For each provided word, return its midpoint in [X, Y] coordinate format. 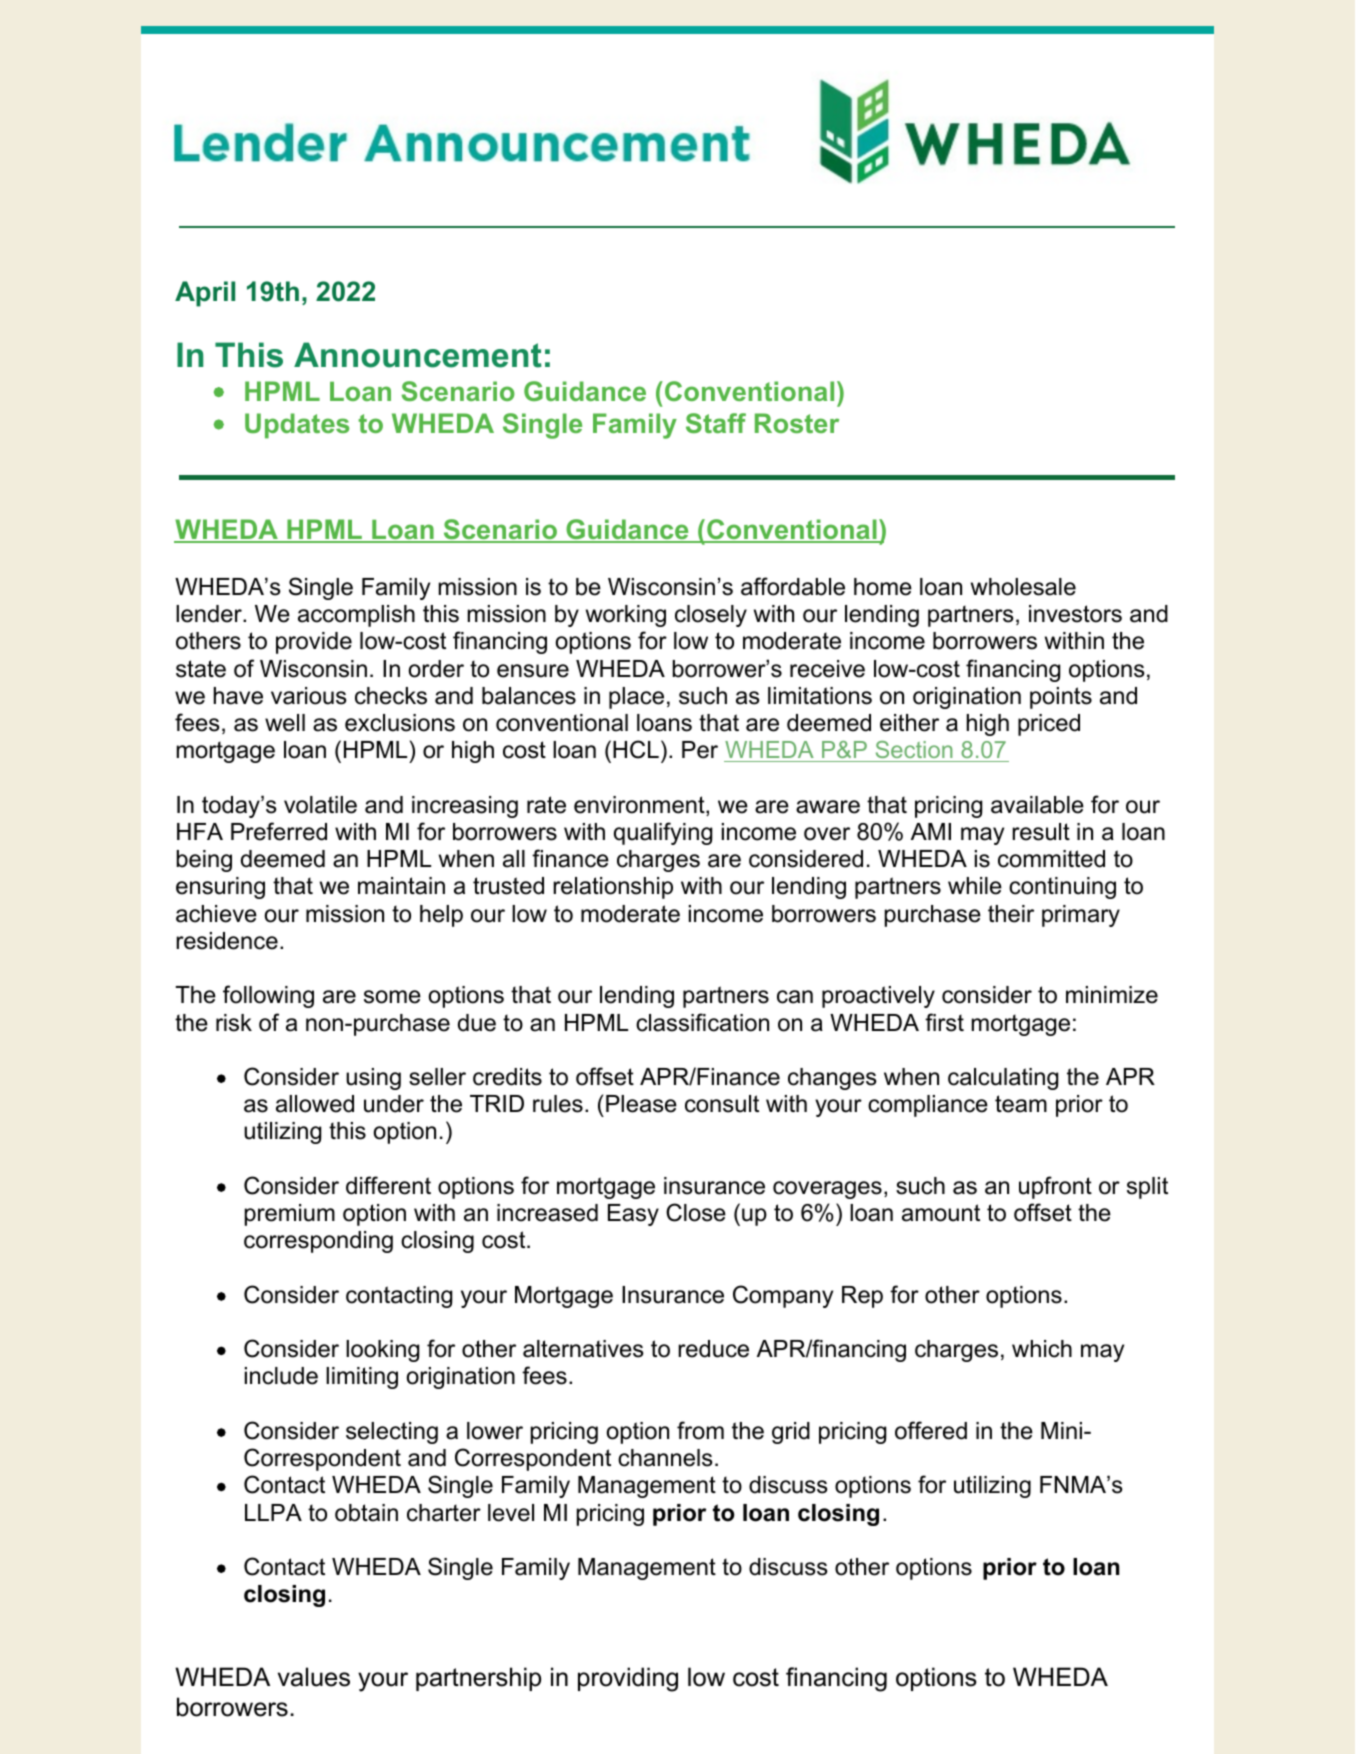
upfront [1055, 1187]
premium [290, 1215]
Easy [633, 1215]
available [1037, 805]
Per [700, 750]
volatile [320, 805]
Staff [716, 423]
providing [628, 1679]
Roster [797, 423]
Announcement [418, 355]
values [314, 1677]
